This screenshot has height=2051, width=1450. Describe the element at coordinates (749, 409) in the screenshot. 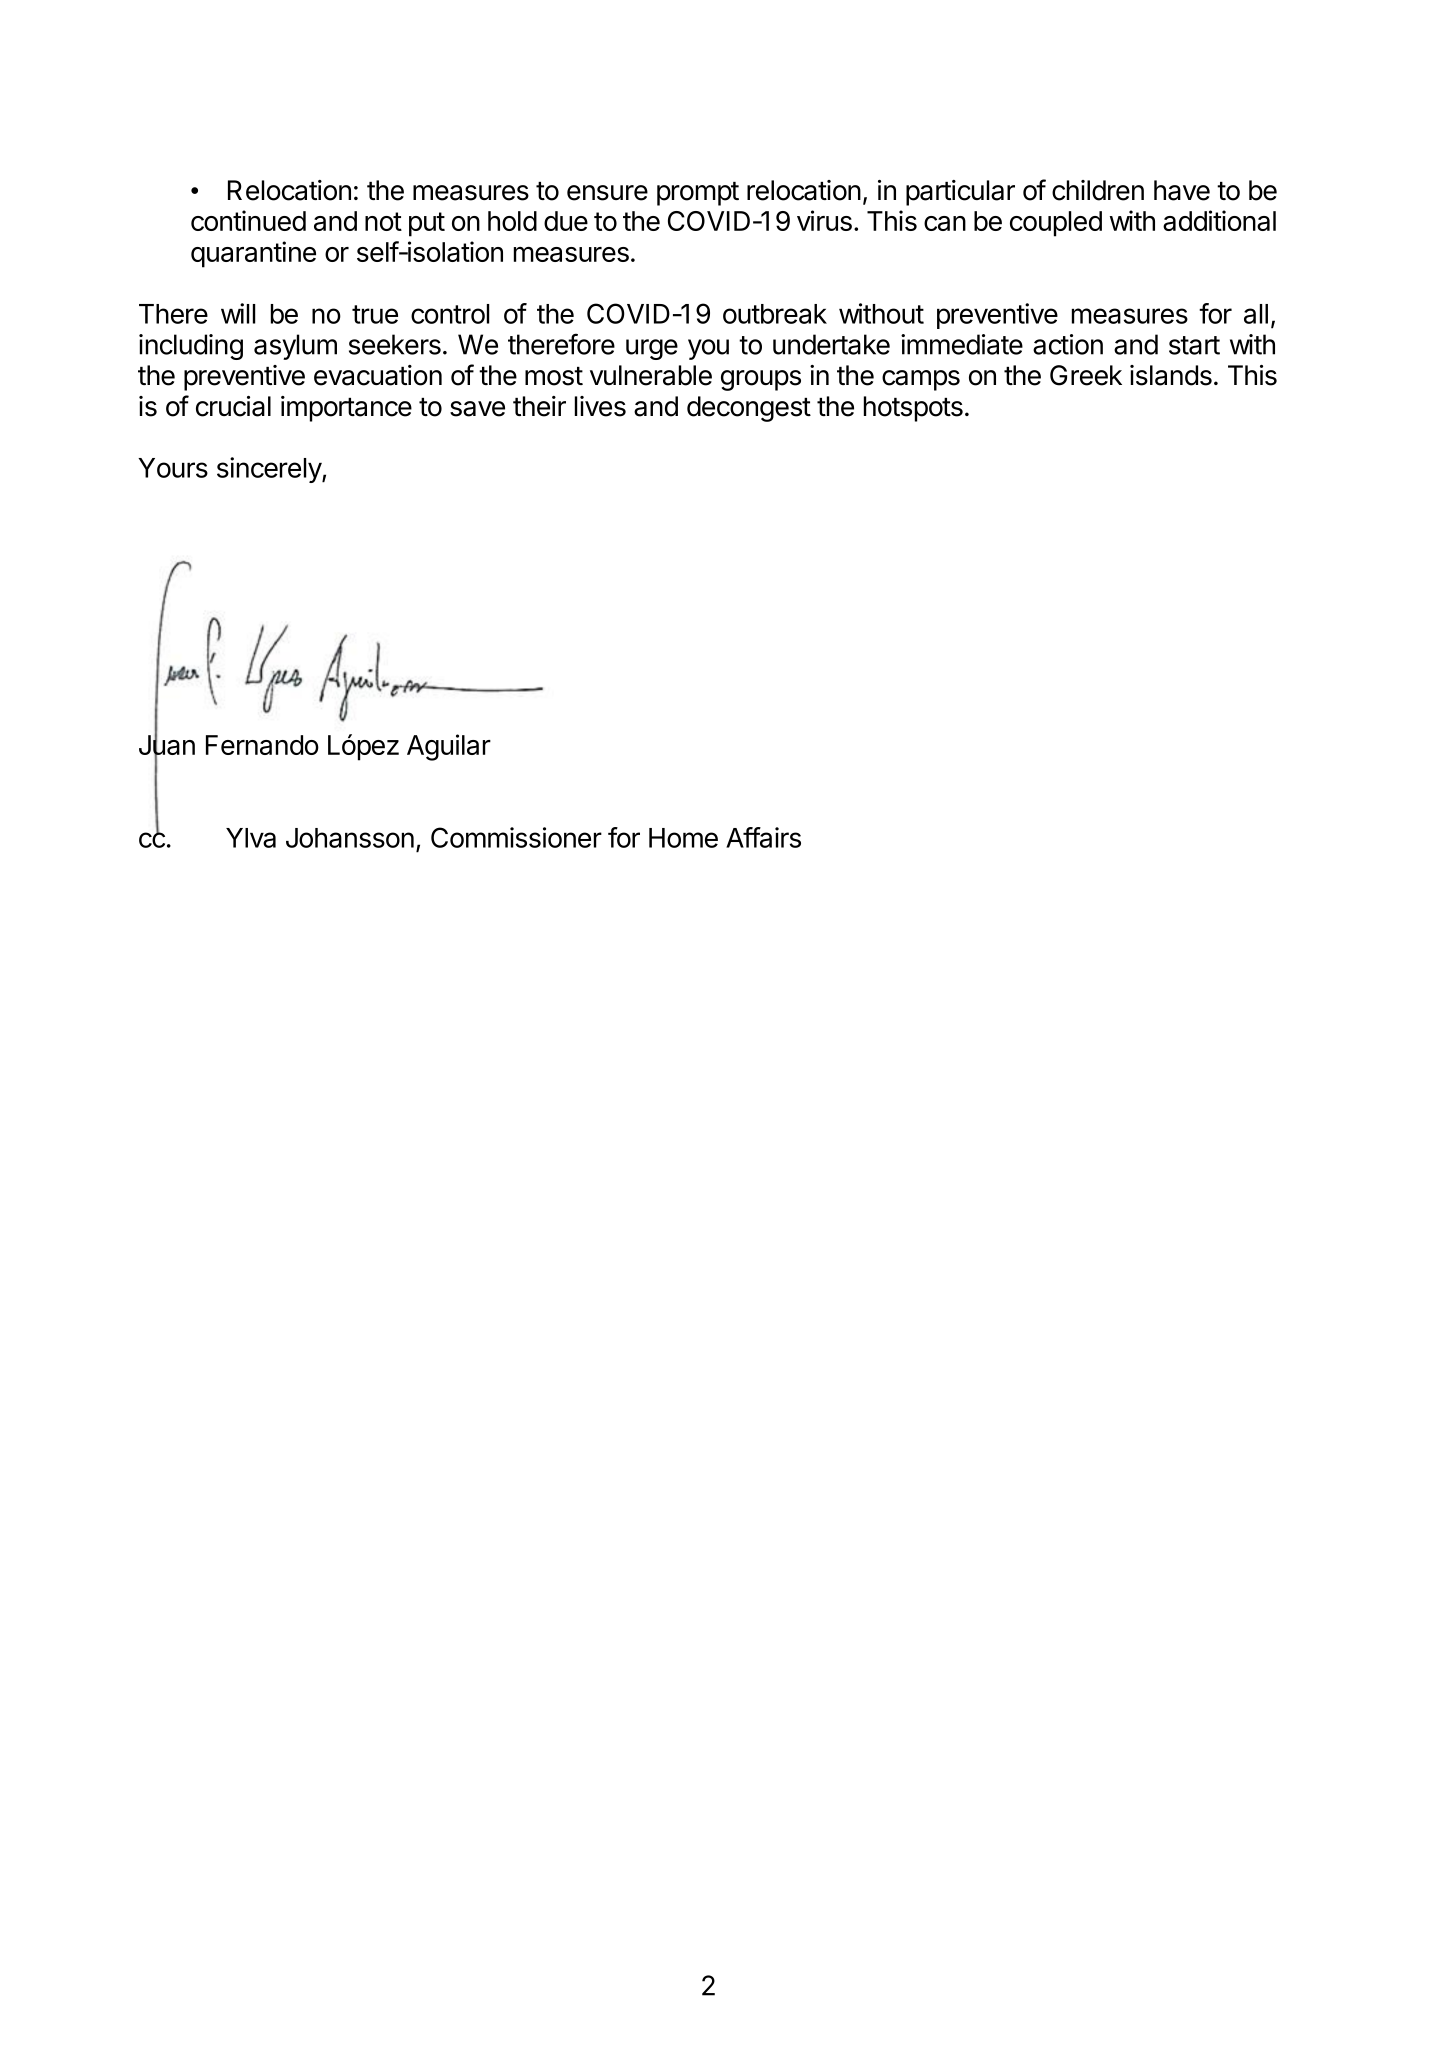

I see `decongest` at that location.
